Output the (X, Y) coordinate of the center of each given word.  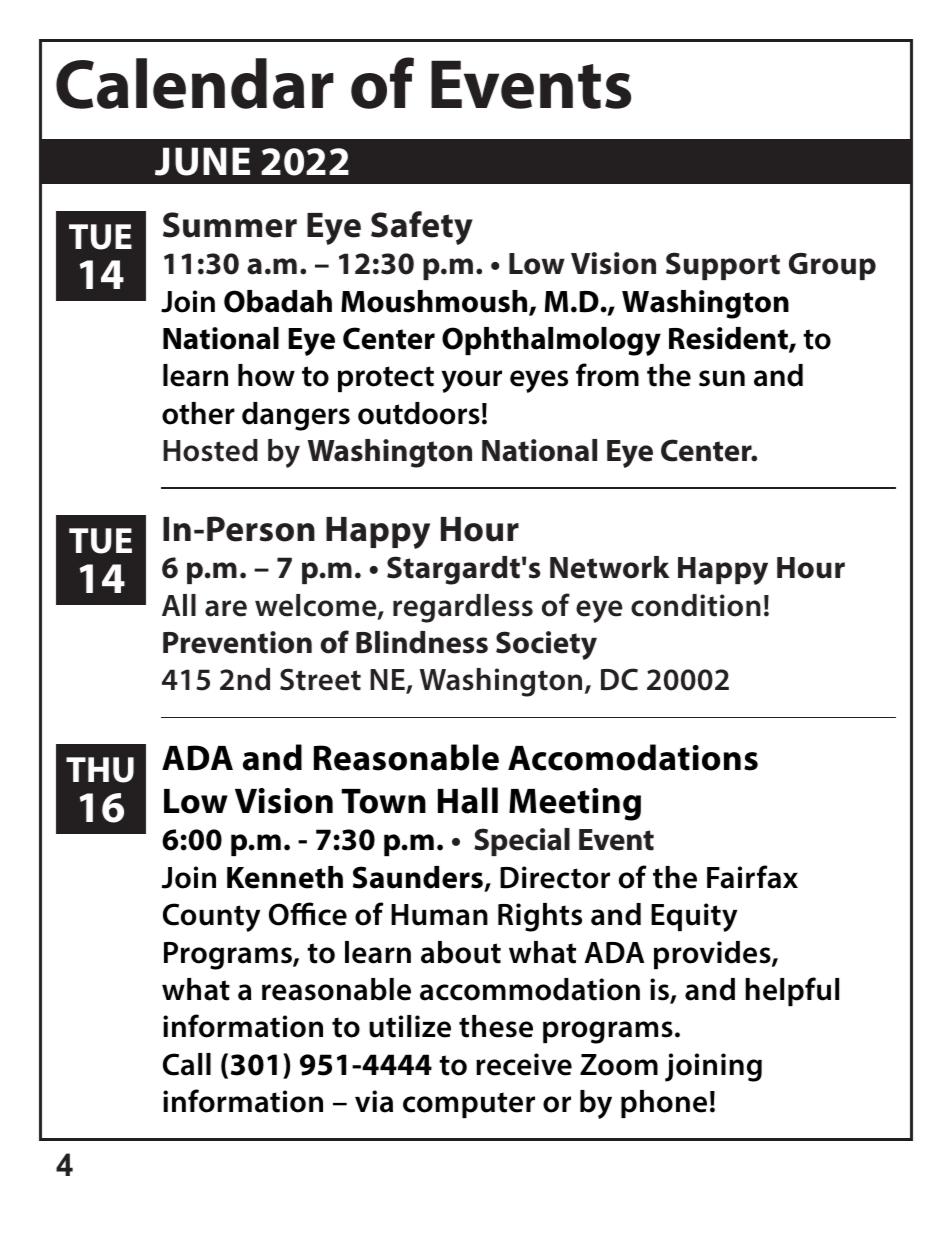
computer (469, 1105)
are (226, 608)
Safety (422, 228)
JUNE (202, 161)
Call (187, 1064)
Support (723, 266)
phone (664, 1104)
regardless (463, 608)
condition (696, 605)
